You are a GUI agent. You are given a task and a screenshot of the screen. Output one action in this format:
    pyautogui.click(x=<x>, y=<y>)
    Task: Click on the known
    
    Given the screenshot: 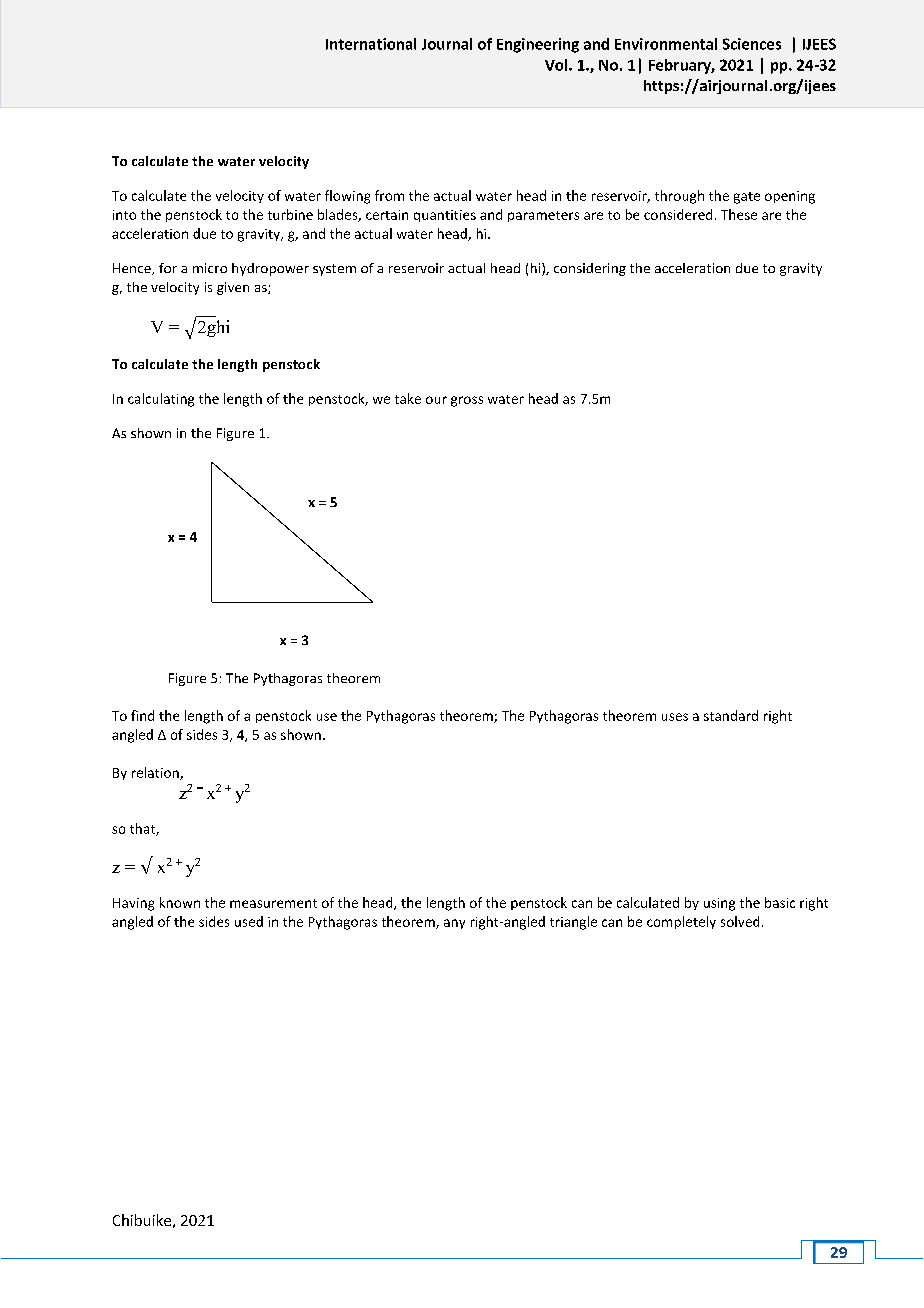 What is the action you would take?
    pyautogui.click(x=180, y=902)
